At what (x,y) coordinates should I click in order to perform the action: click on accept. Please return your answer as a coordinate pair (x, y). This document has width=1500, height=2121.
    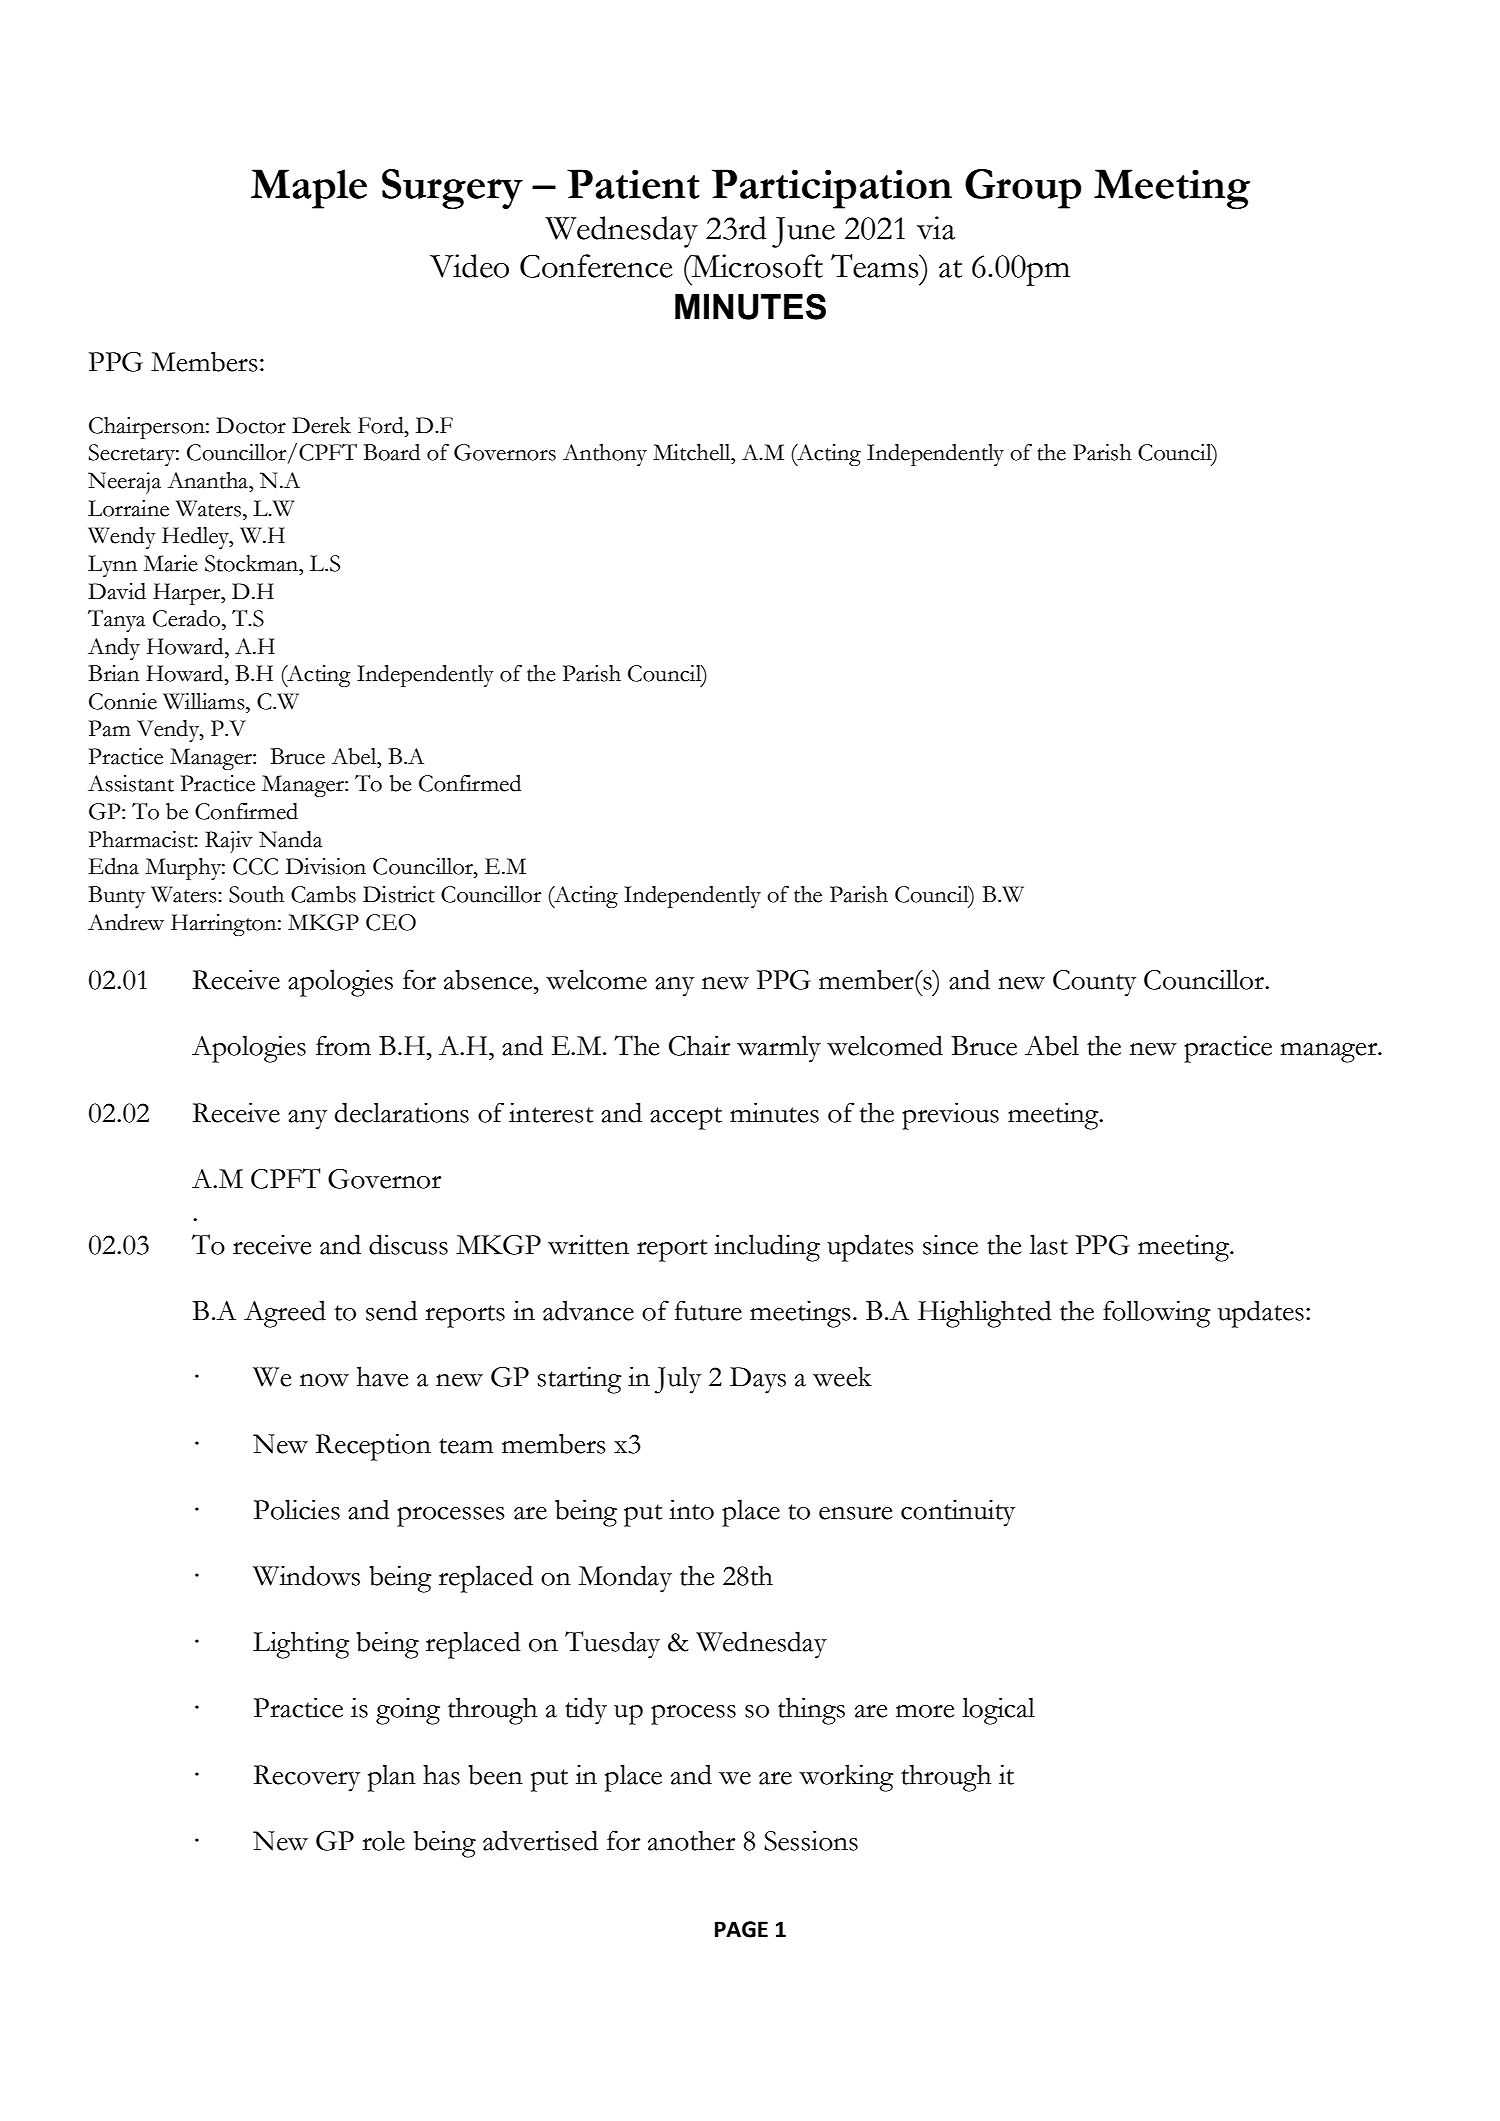
    Looking at the image, I should click on (686, 1118).
